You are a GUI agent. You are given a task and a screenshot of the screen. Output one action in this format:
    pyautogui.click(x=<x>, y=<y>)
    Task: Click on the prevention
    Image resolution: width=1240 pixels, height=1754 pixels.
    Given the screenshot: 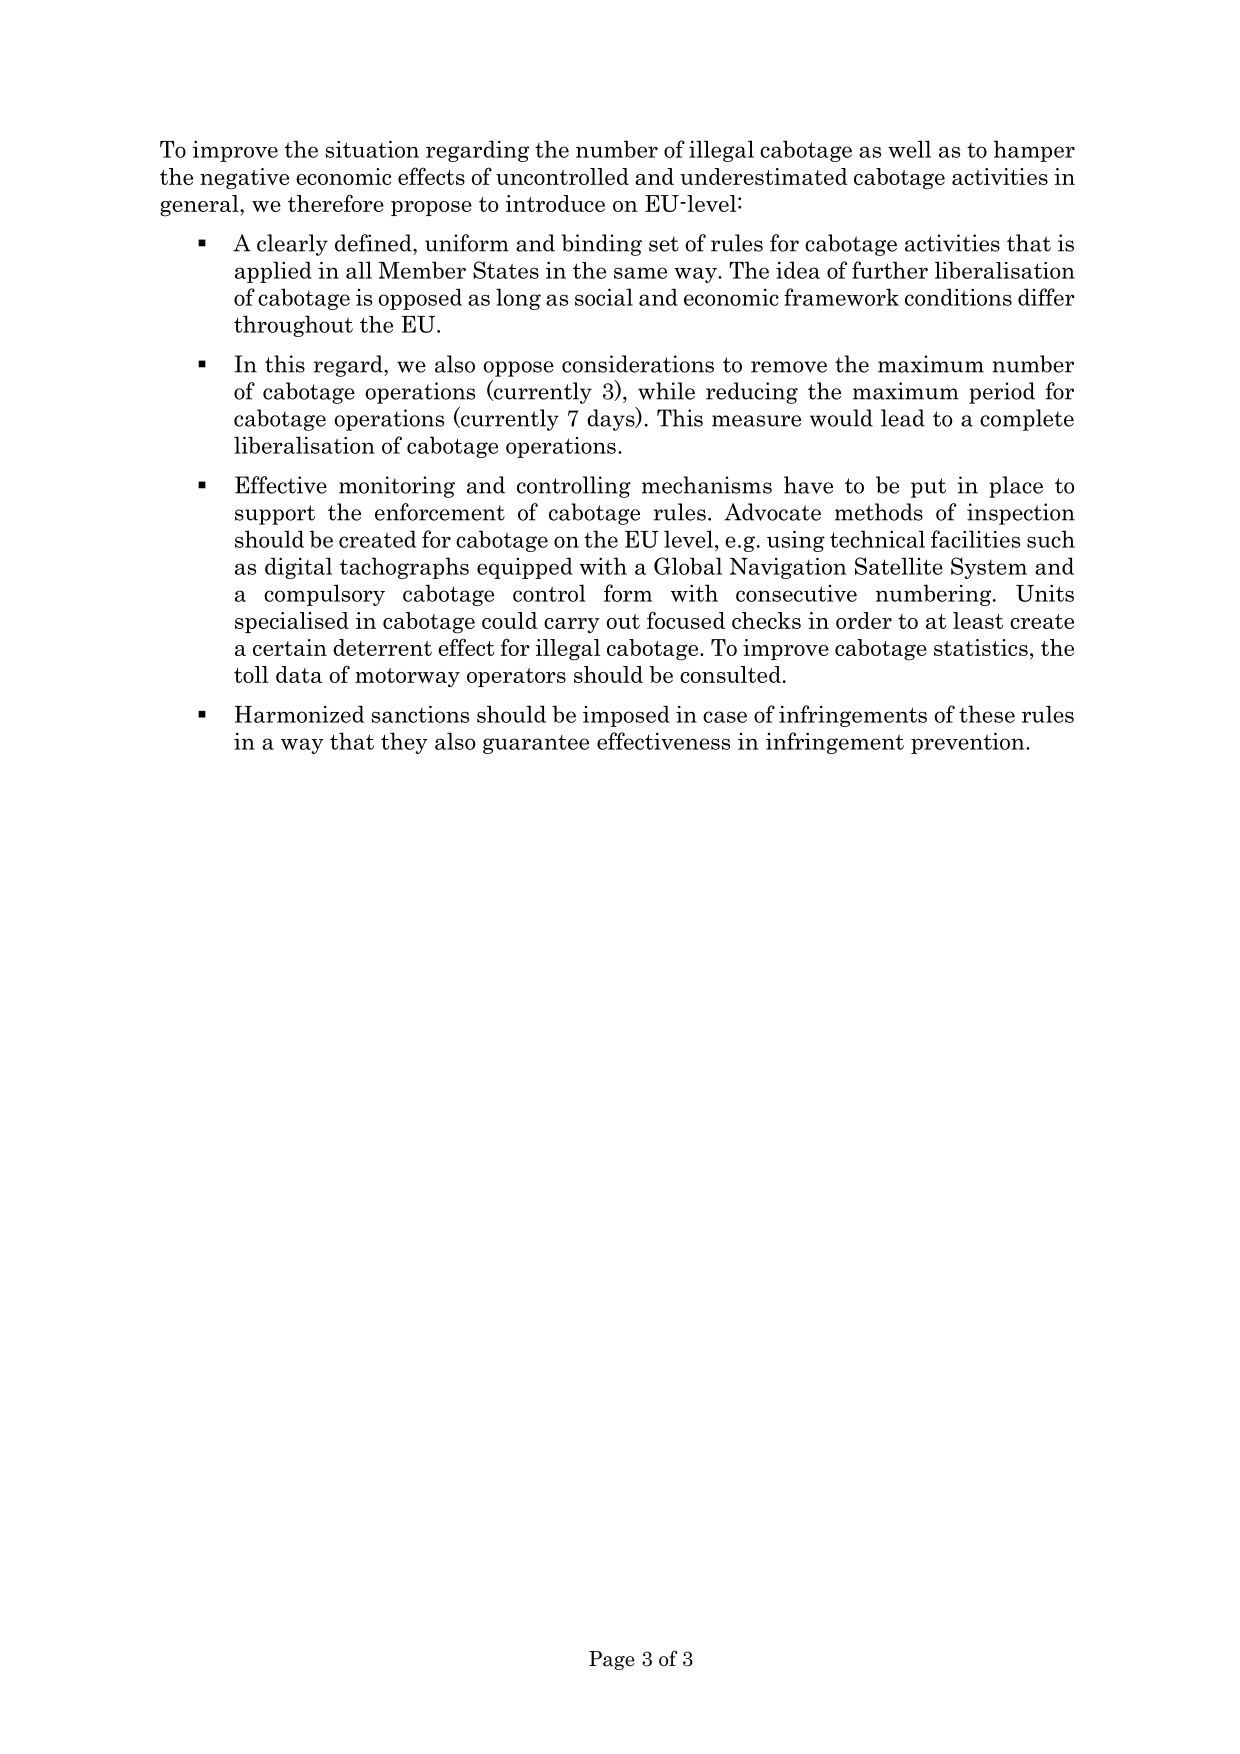 What is the action you would take?
    pyautogui.click(x=969, y=743)
